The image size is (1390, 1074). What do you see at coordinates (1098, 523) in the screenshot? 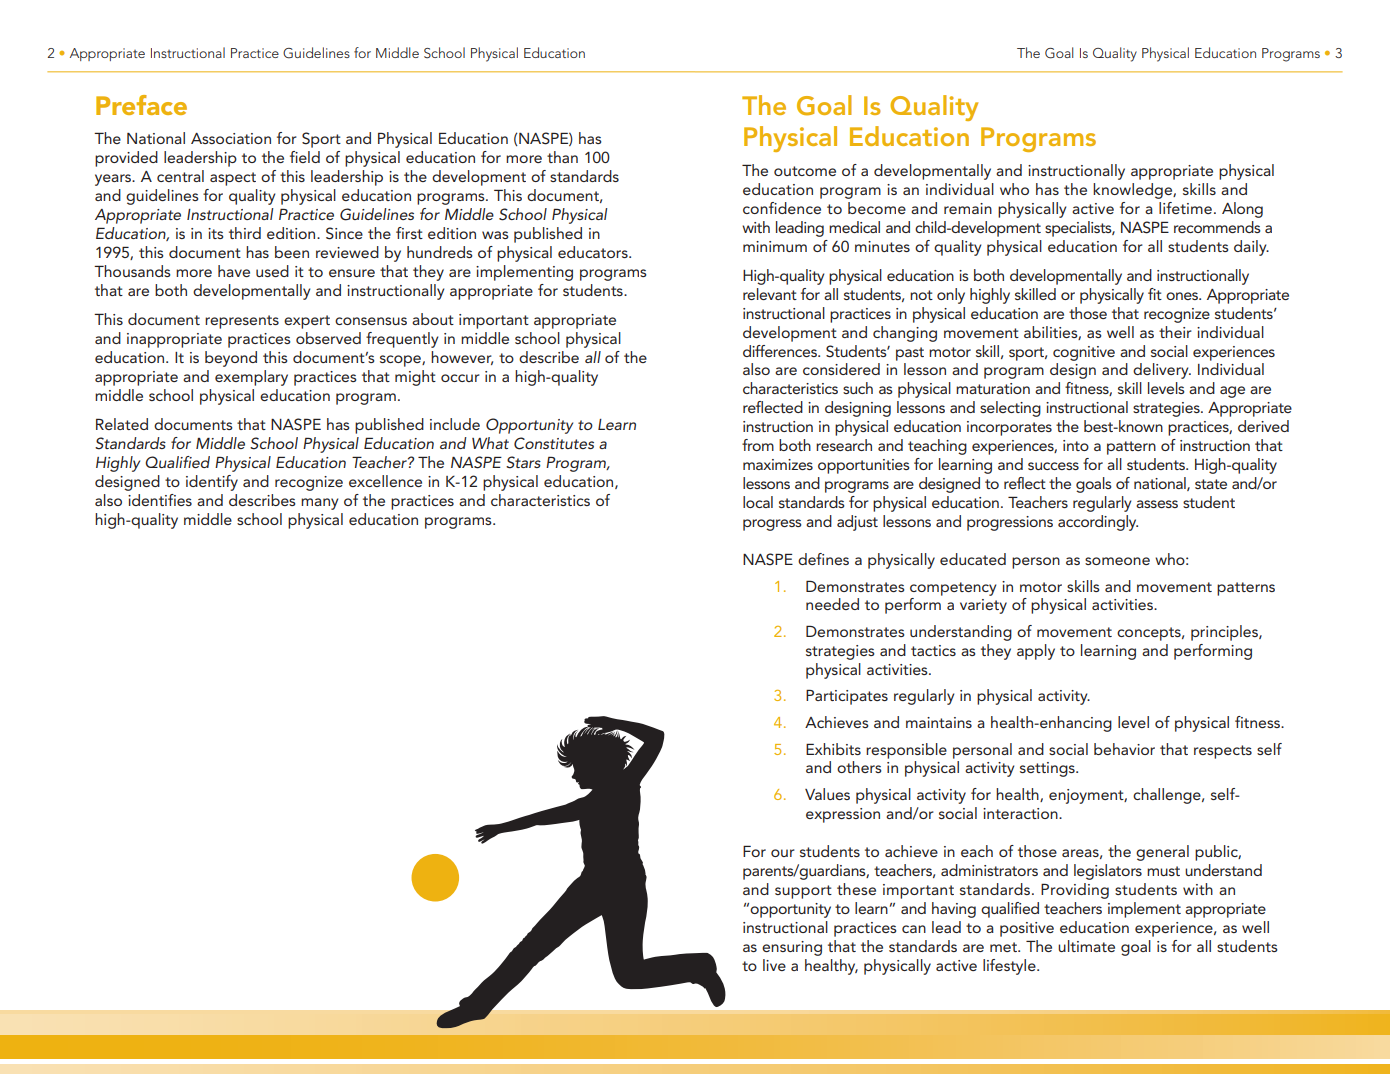
I see `accordingly` at bounding box center [1098, 523].
